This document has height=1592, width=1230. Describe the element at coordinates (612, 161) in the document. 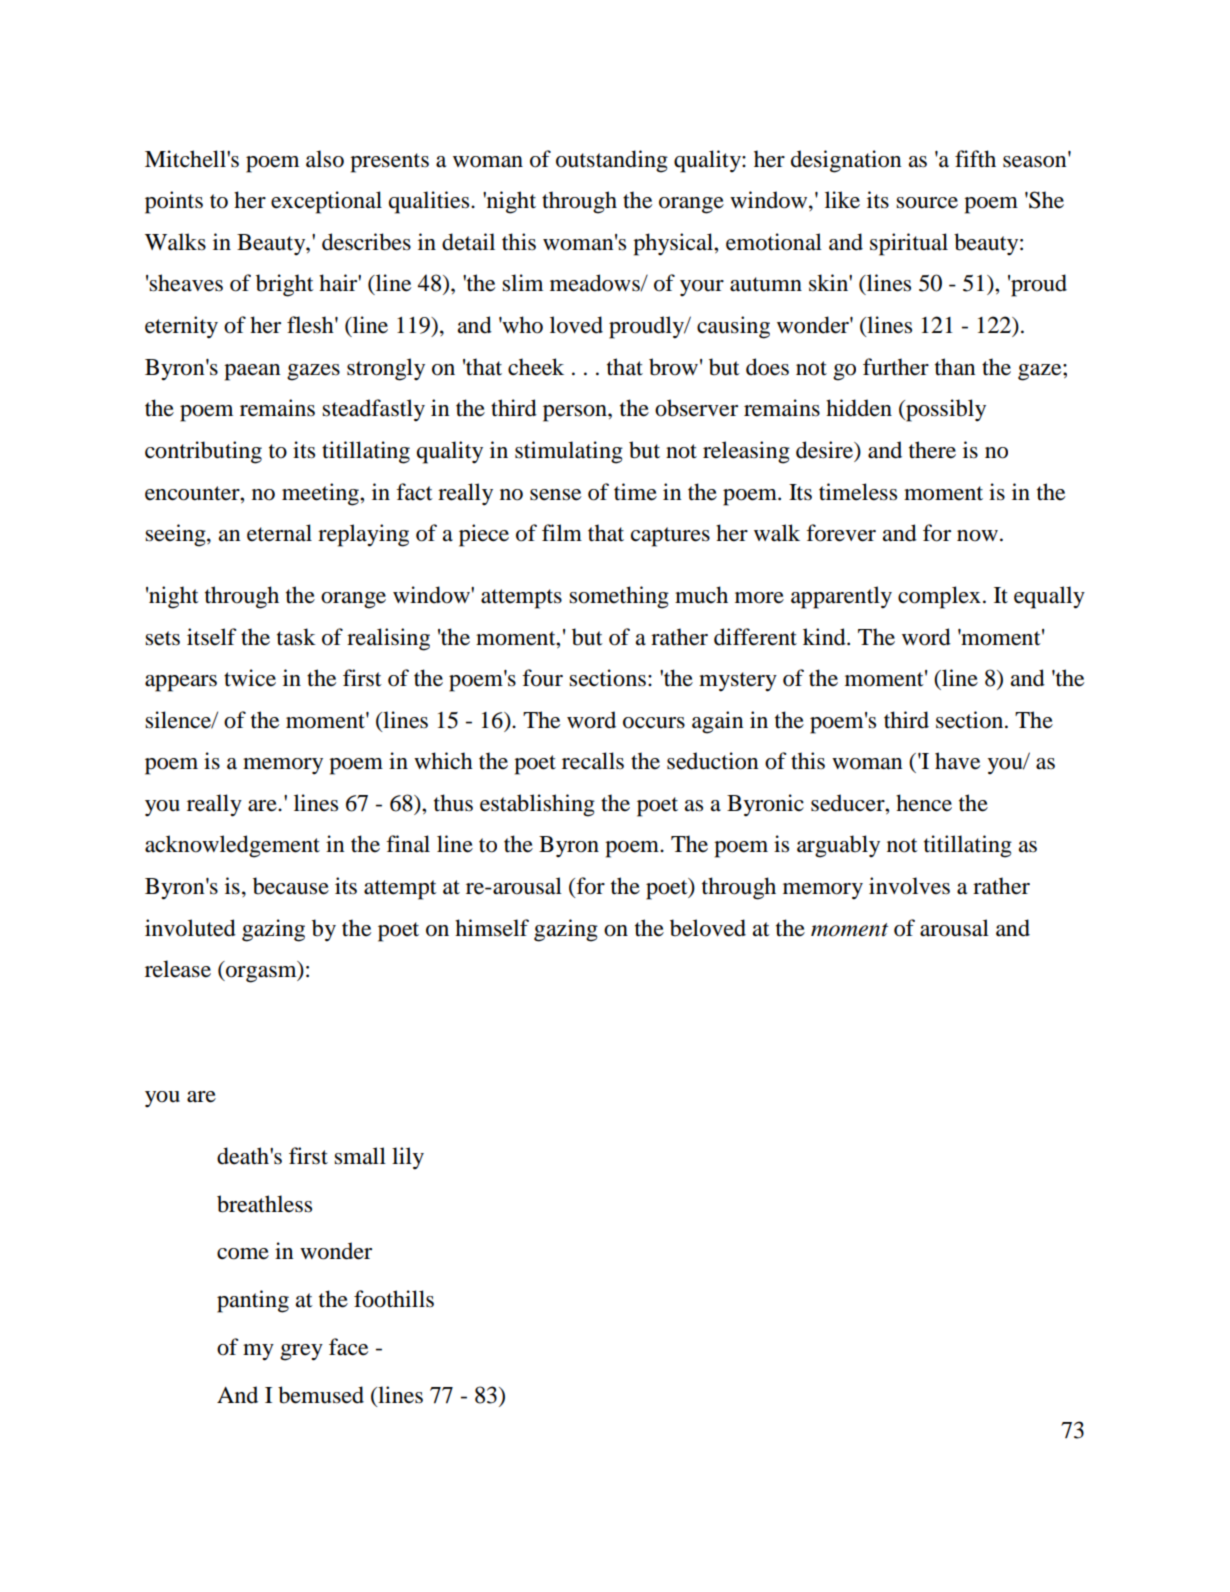

I see `outstanding` at that location.
